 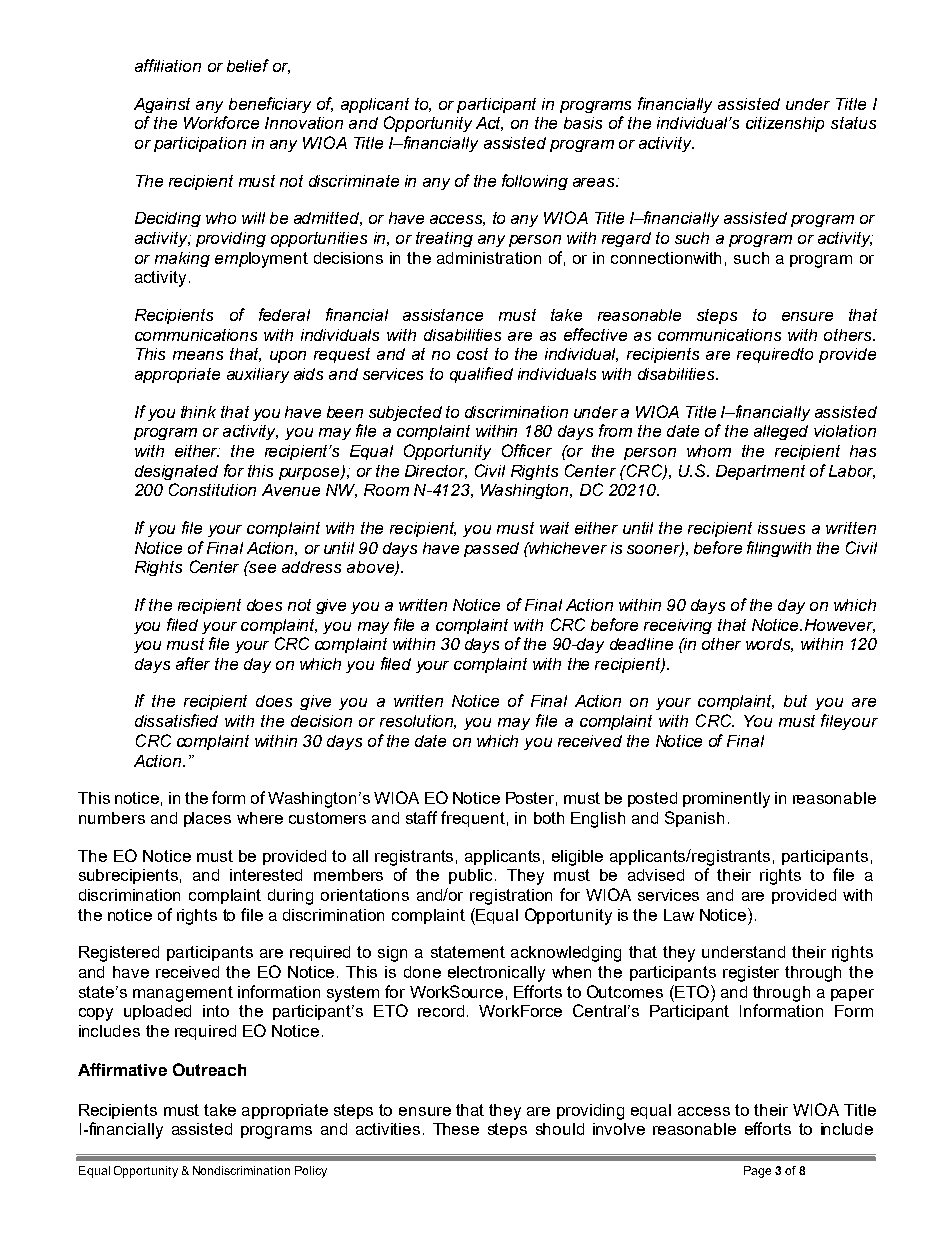 What do you see at coordinates (785, 124) in the image?
I see `citizenship` at bounding box center [785, 124].
